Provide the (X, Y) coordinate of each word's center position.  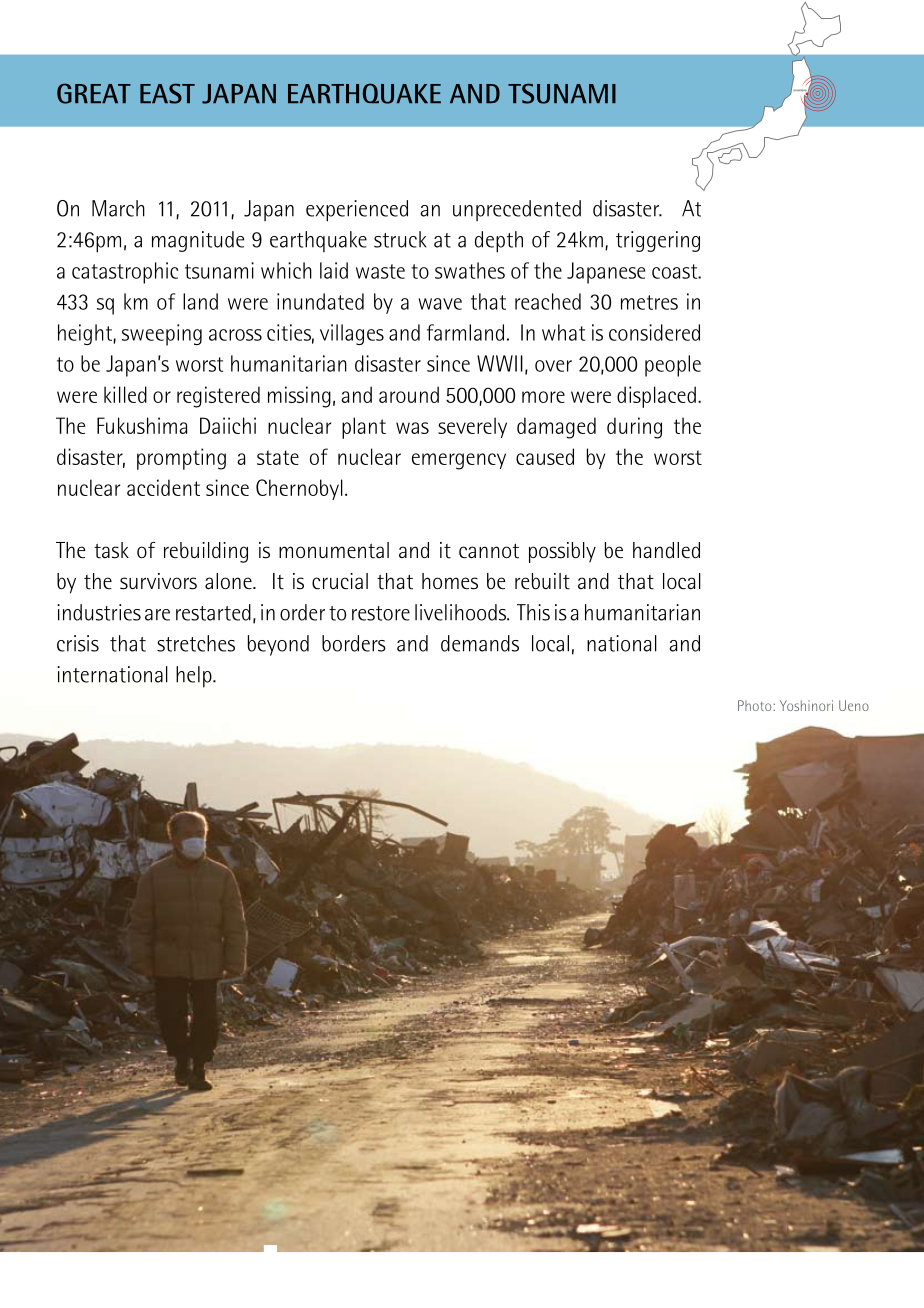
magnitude (198, 241)
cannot (489, 551)
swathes (470, 270)
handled (666, 550)
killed (125, 394)
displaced (656, 397)
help (195, 676)
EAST (167, 93)
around (409, 394)
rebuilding (206, 552)
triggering (658, 241)
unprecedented (517, 210)
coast (676, 271)
